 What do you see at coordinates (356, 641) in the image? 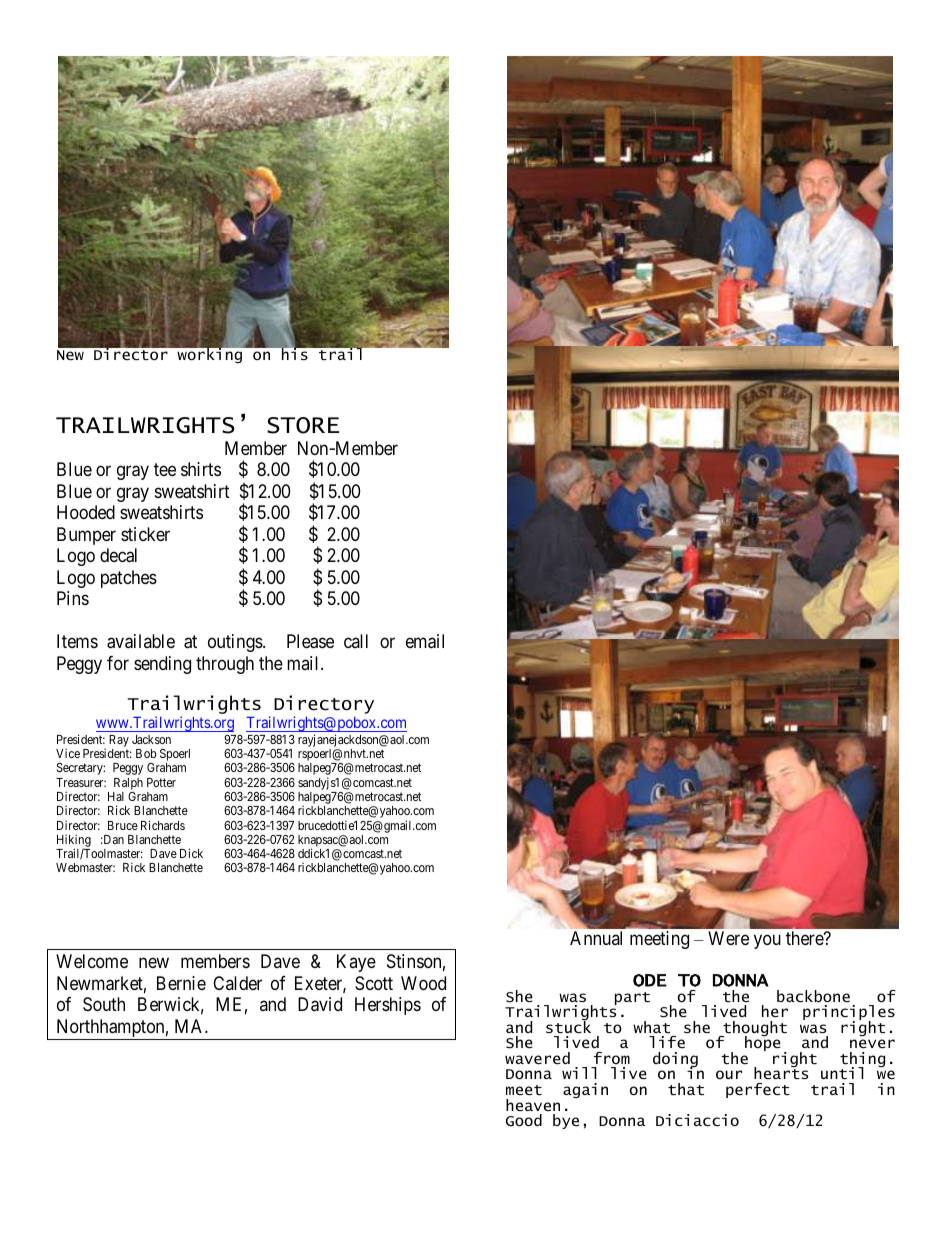
I see `call` at bounding box center [356, 641].
